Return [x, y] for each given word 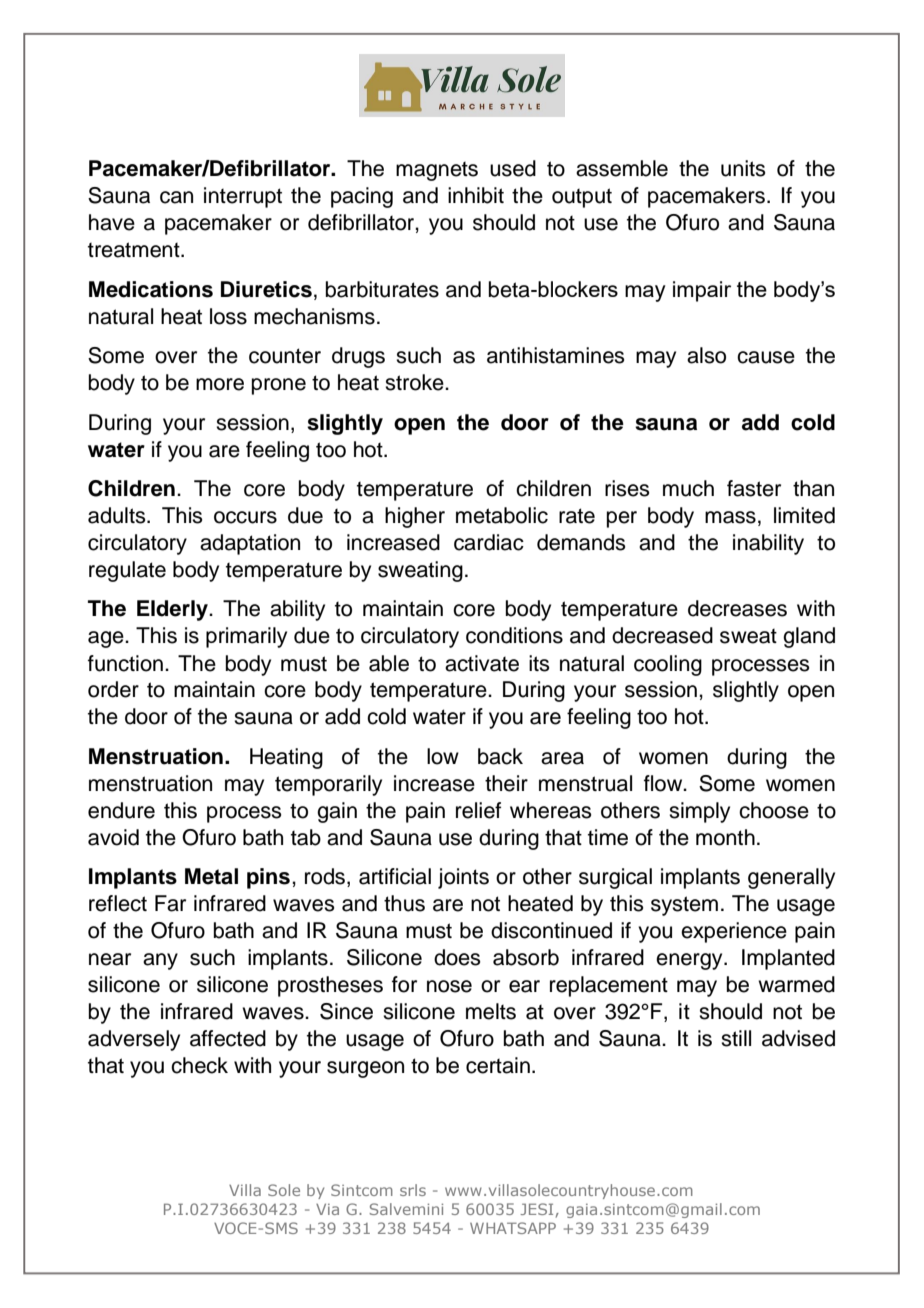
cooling [668, 665]
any [160, 961]
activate [482, 663]
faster [754, 488]
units [743, 168]
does [457, 957]
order [113, 689]
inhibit [476, 195]
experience [734, 932]
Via [327, 1209]
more [220, 384]
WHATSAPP [513, 1228]
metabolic [502, 515]
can [176, 197]
